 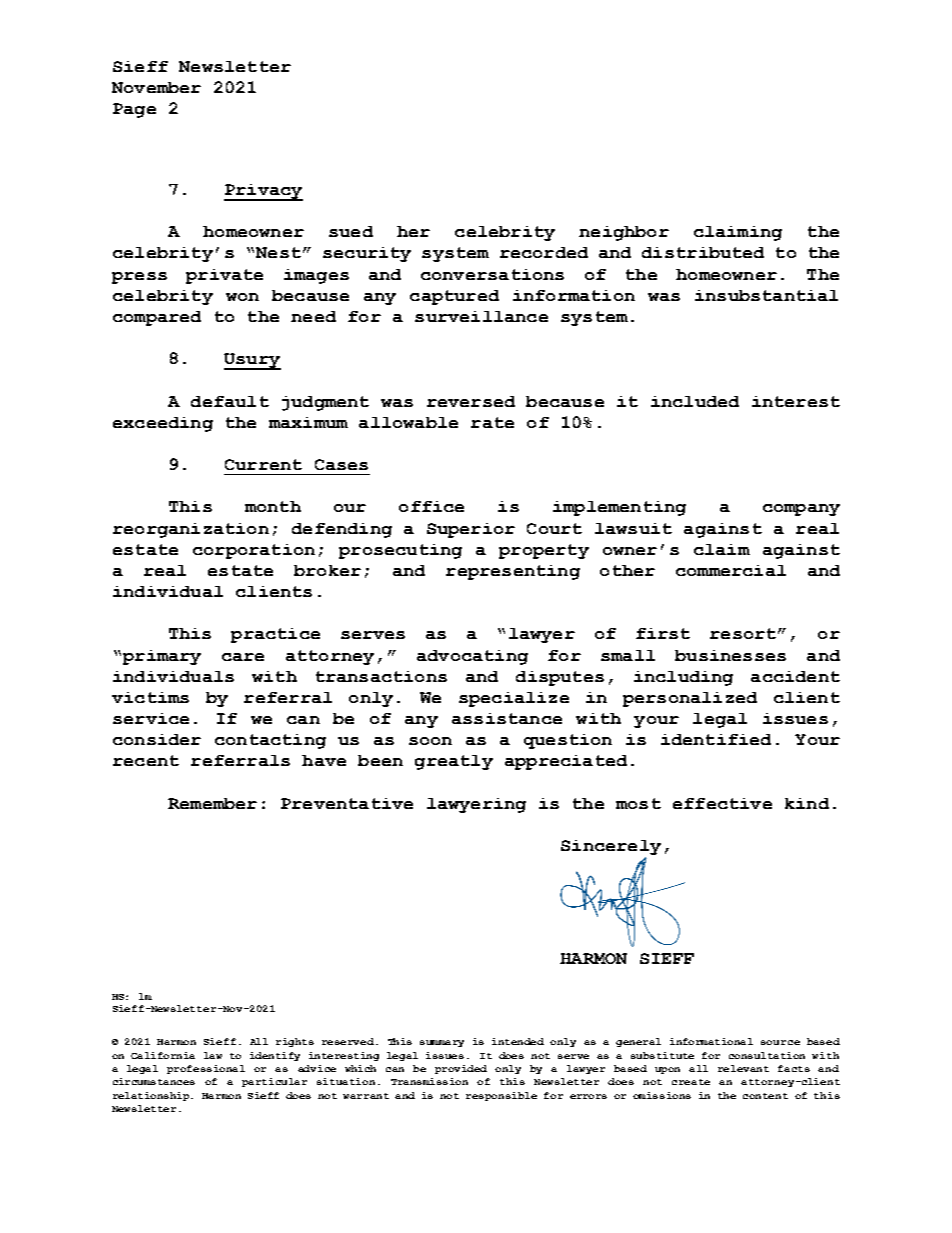 What do you see at coordinates (492, 422) in the page?
I see `rate` at bounding box center [492, 422].
